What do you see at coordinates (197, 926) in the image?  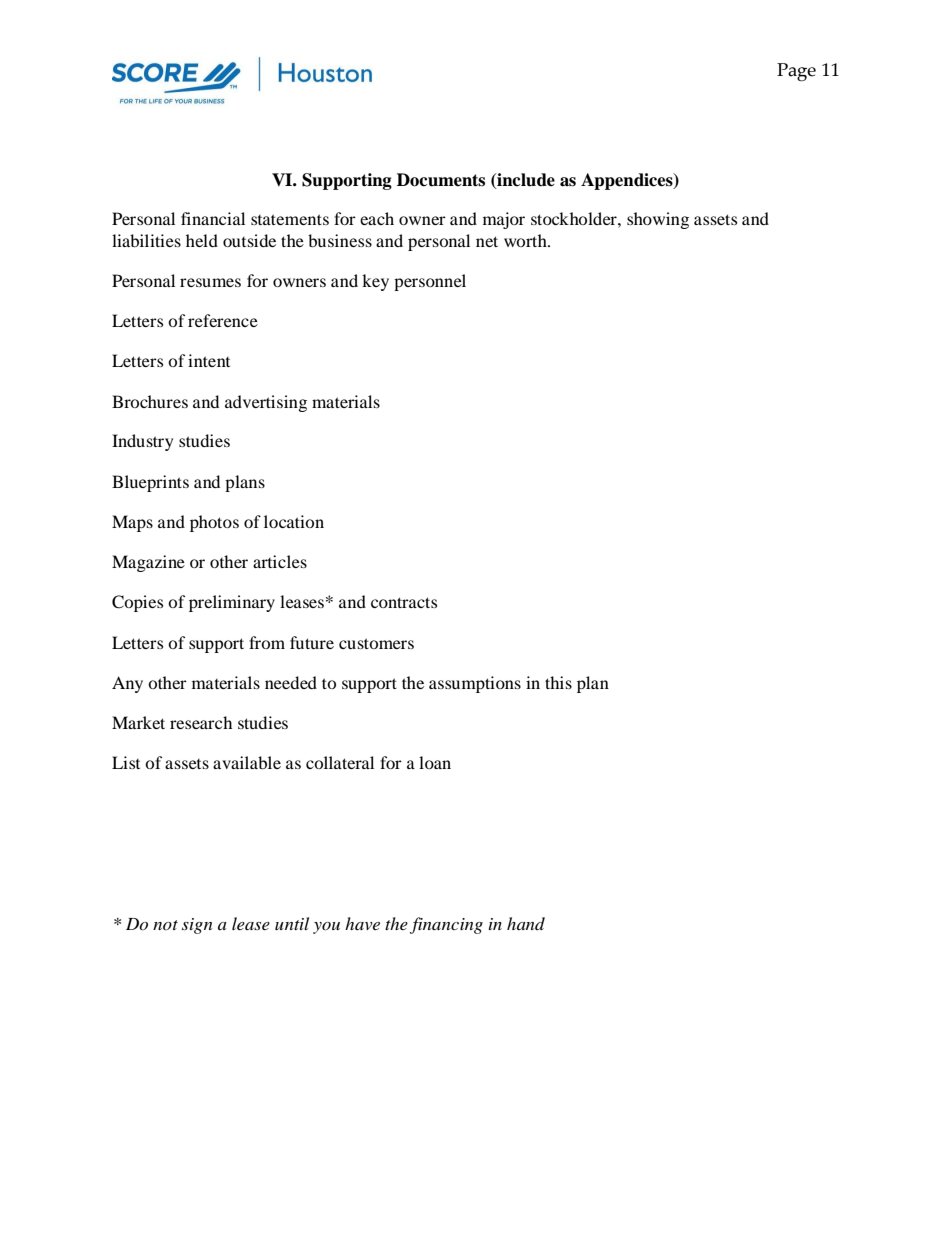 I see `sign` at bounding box center [197, 926].
